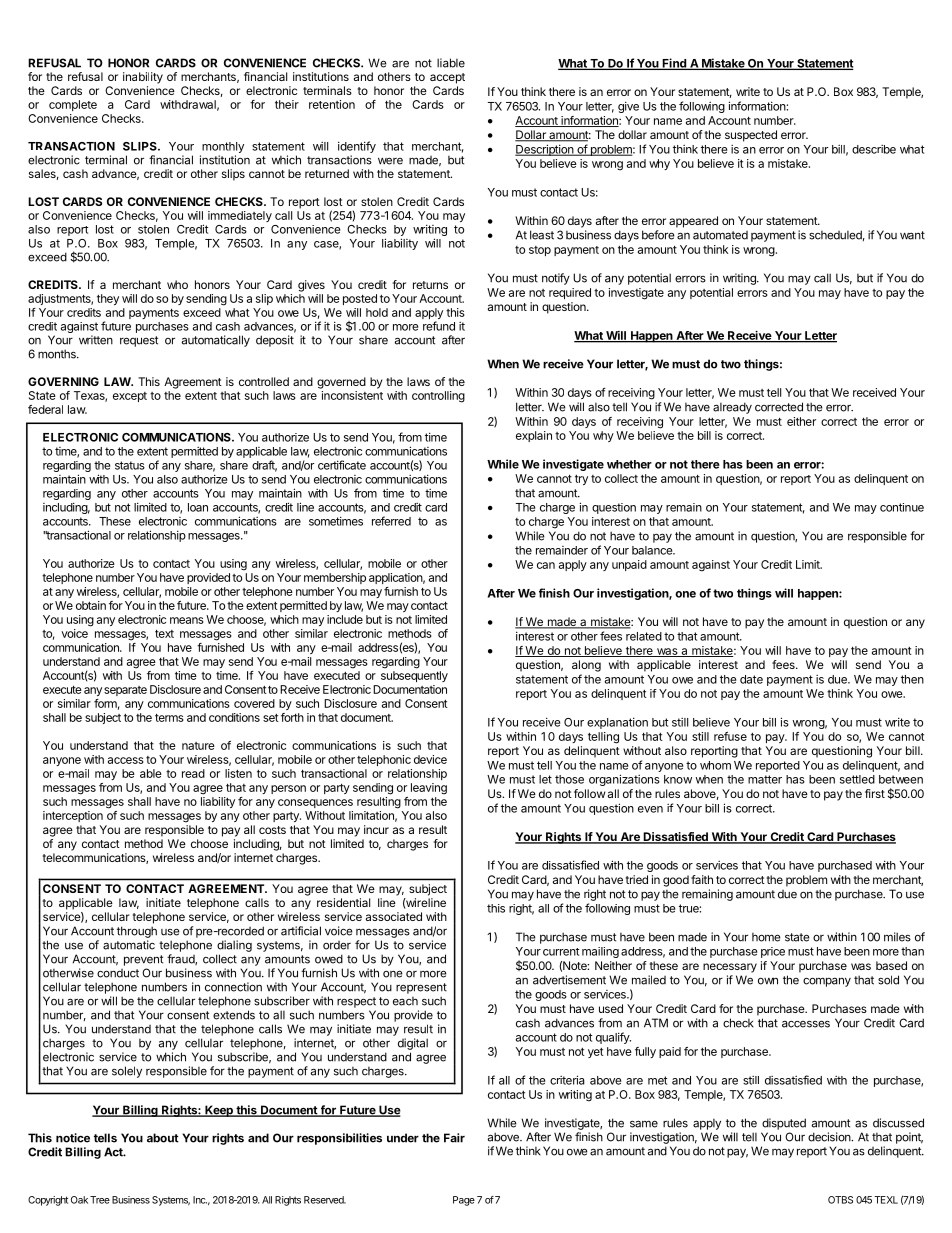 The width and height of the screenshot is (952, 1233). I want to click on home, so click(766, 937).
